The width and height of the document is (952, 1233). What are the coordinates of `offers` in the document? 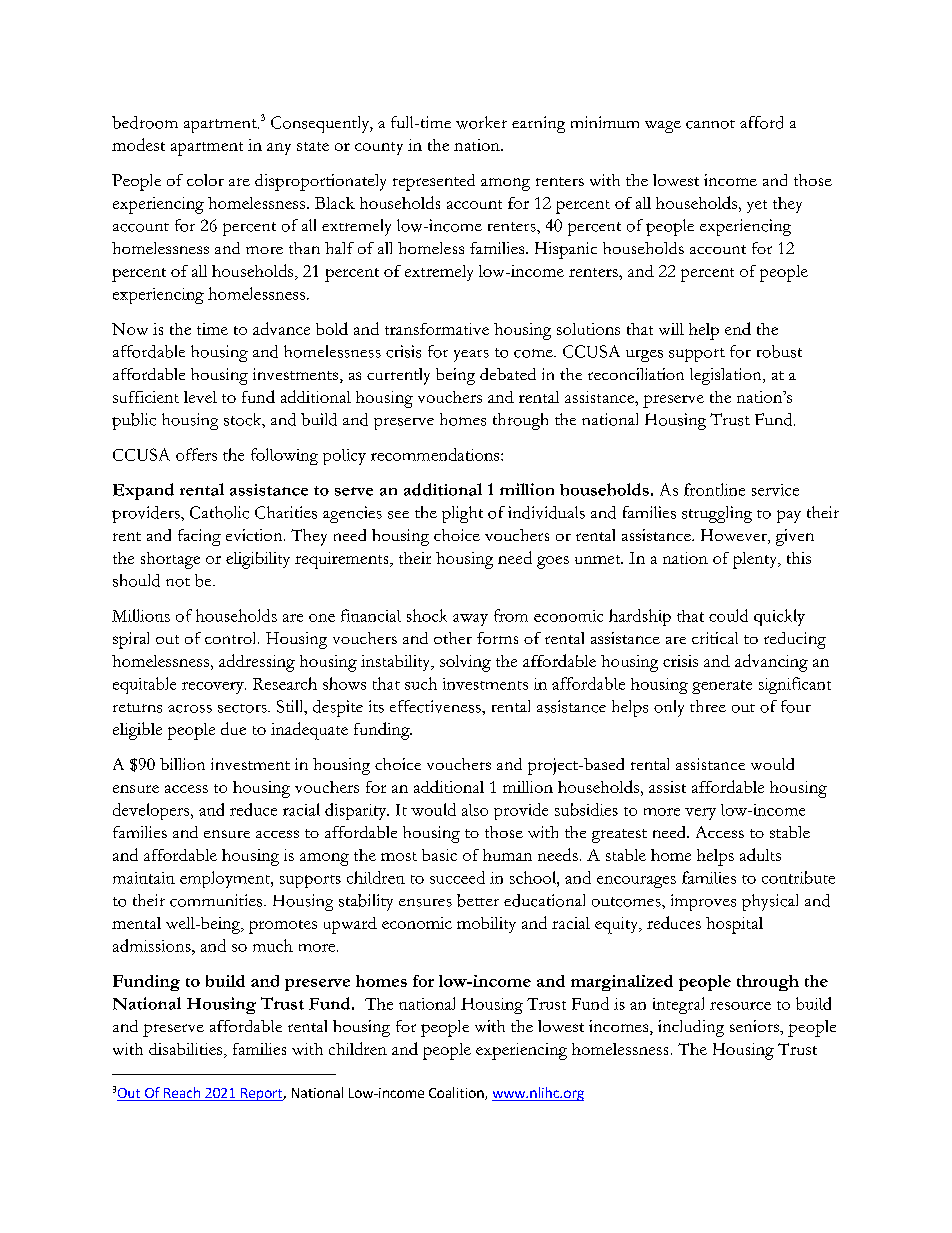 It's located at (196, 454).
